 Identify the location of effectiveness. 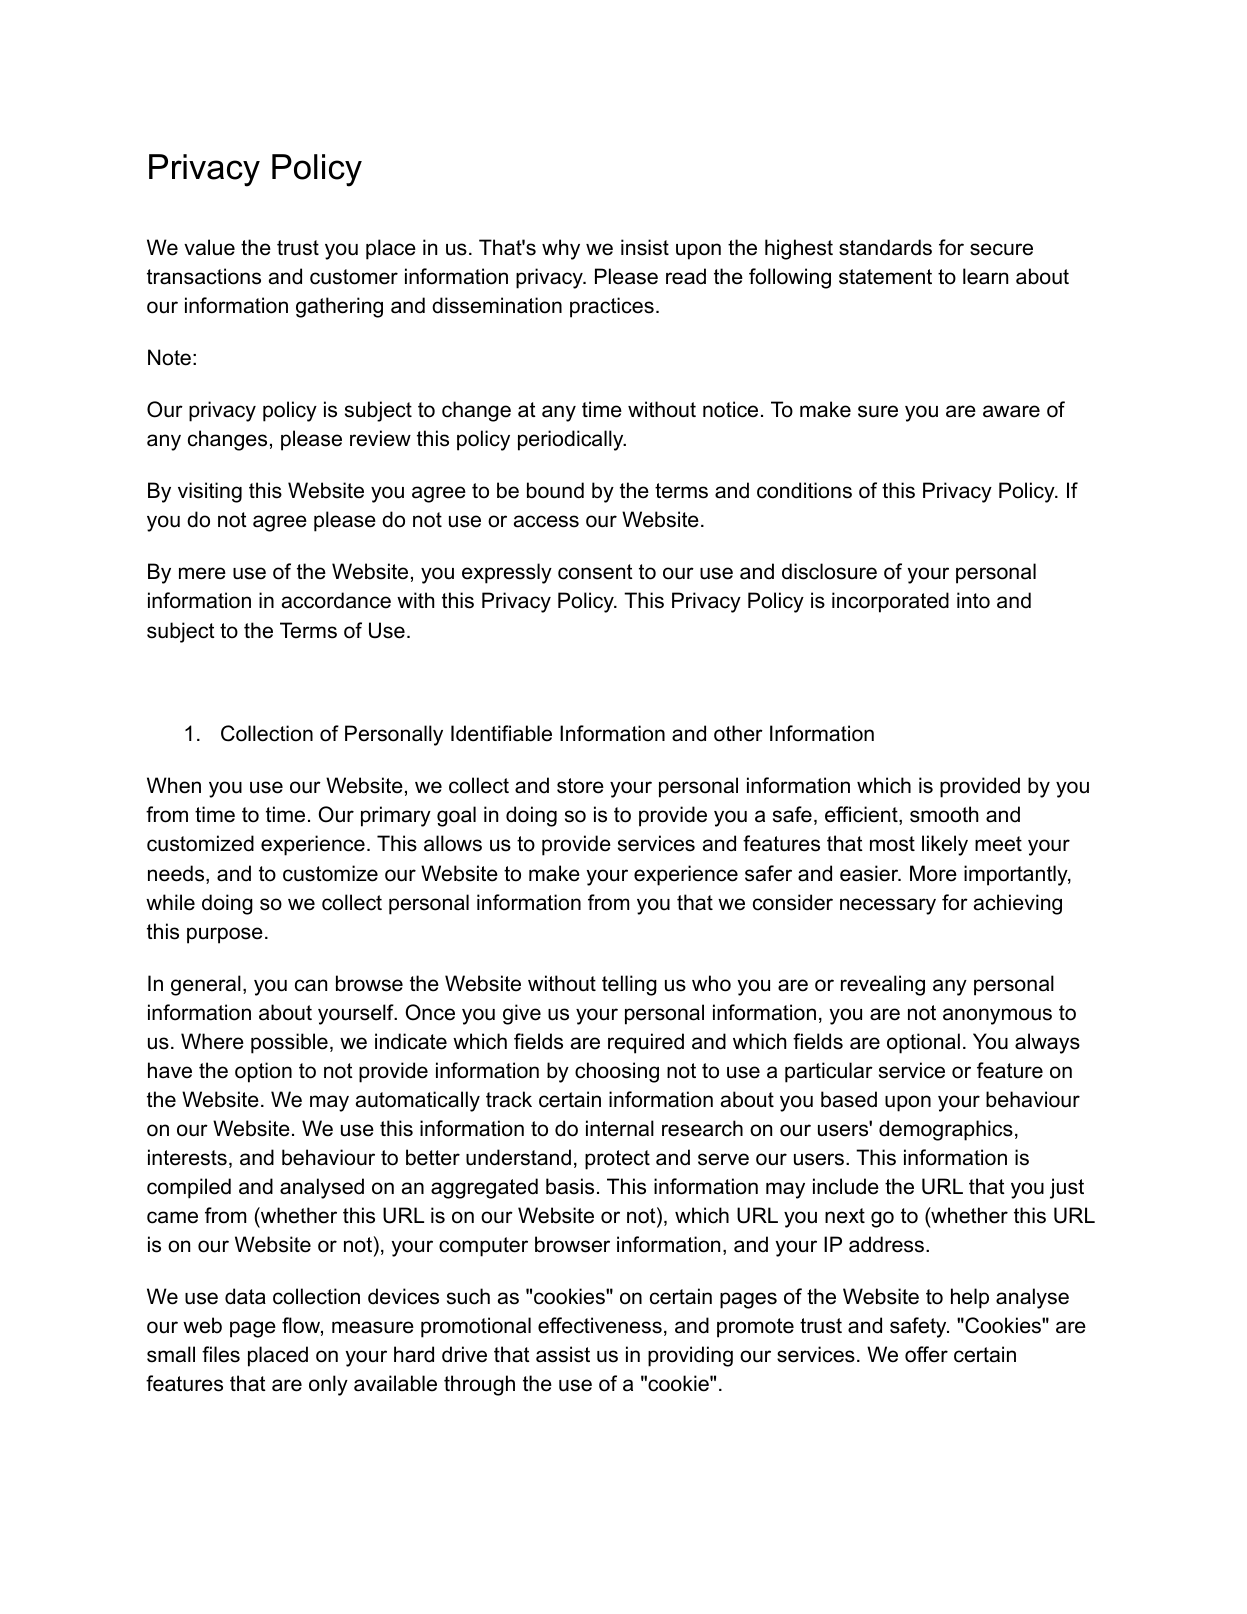
(600, 1325).
